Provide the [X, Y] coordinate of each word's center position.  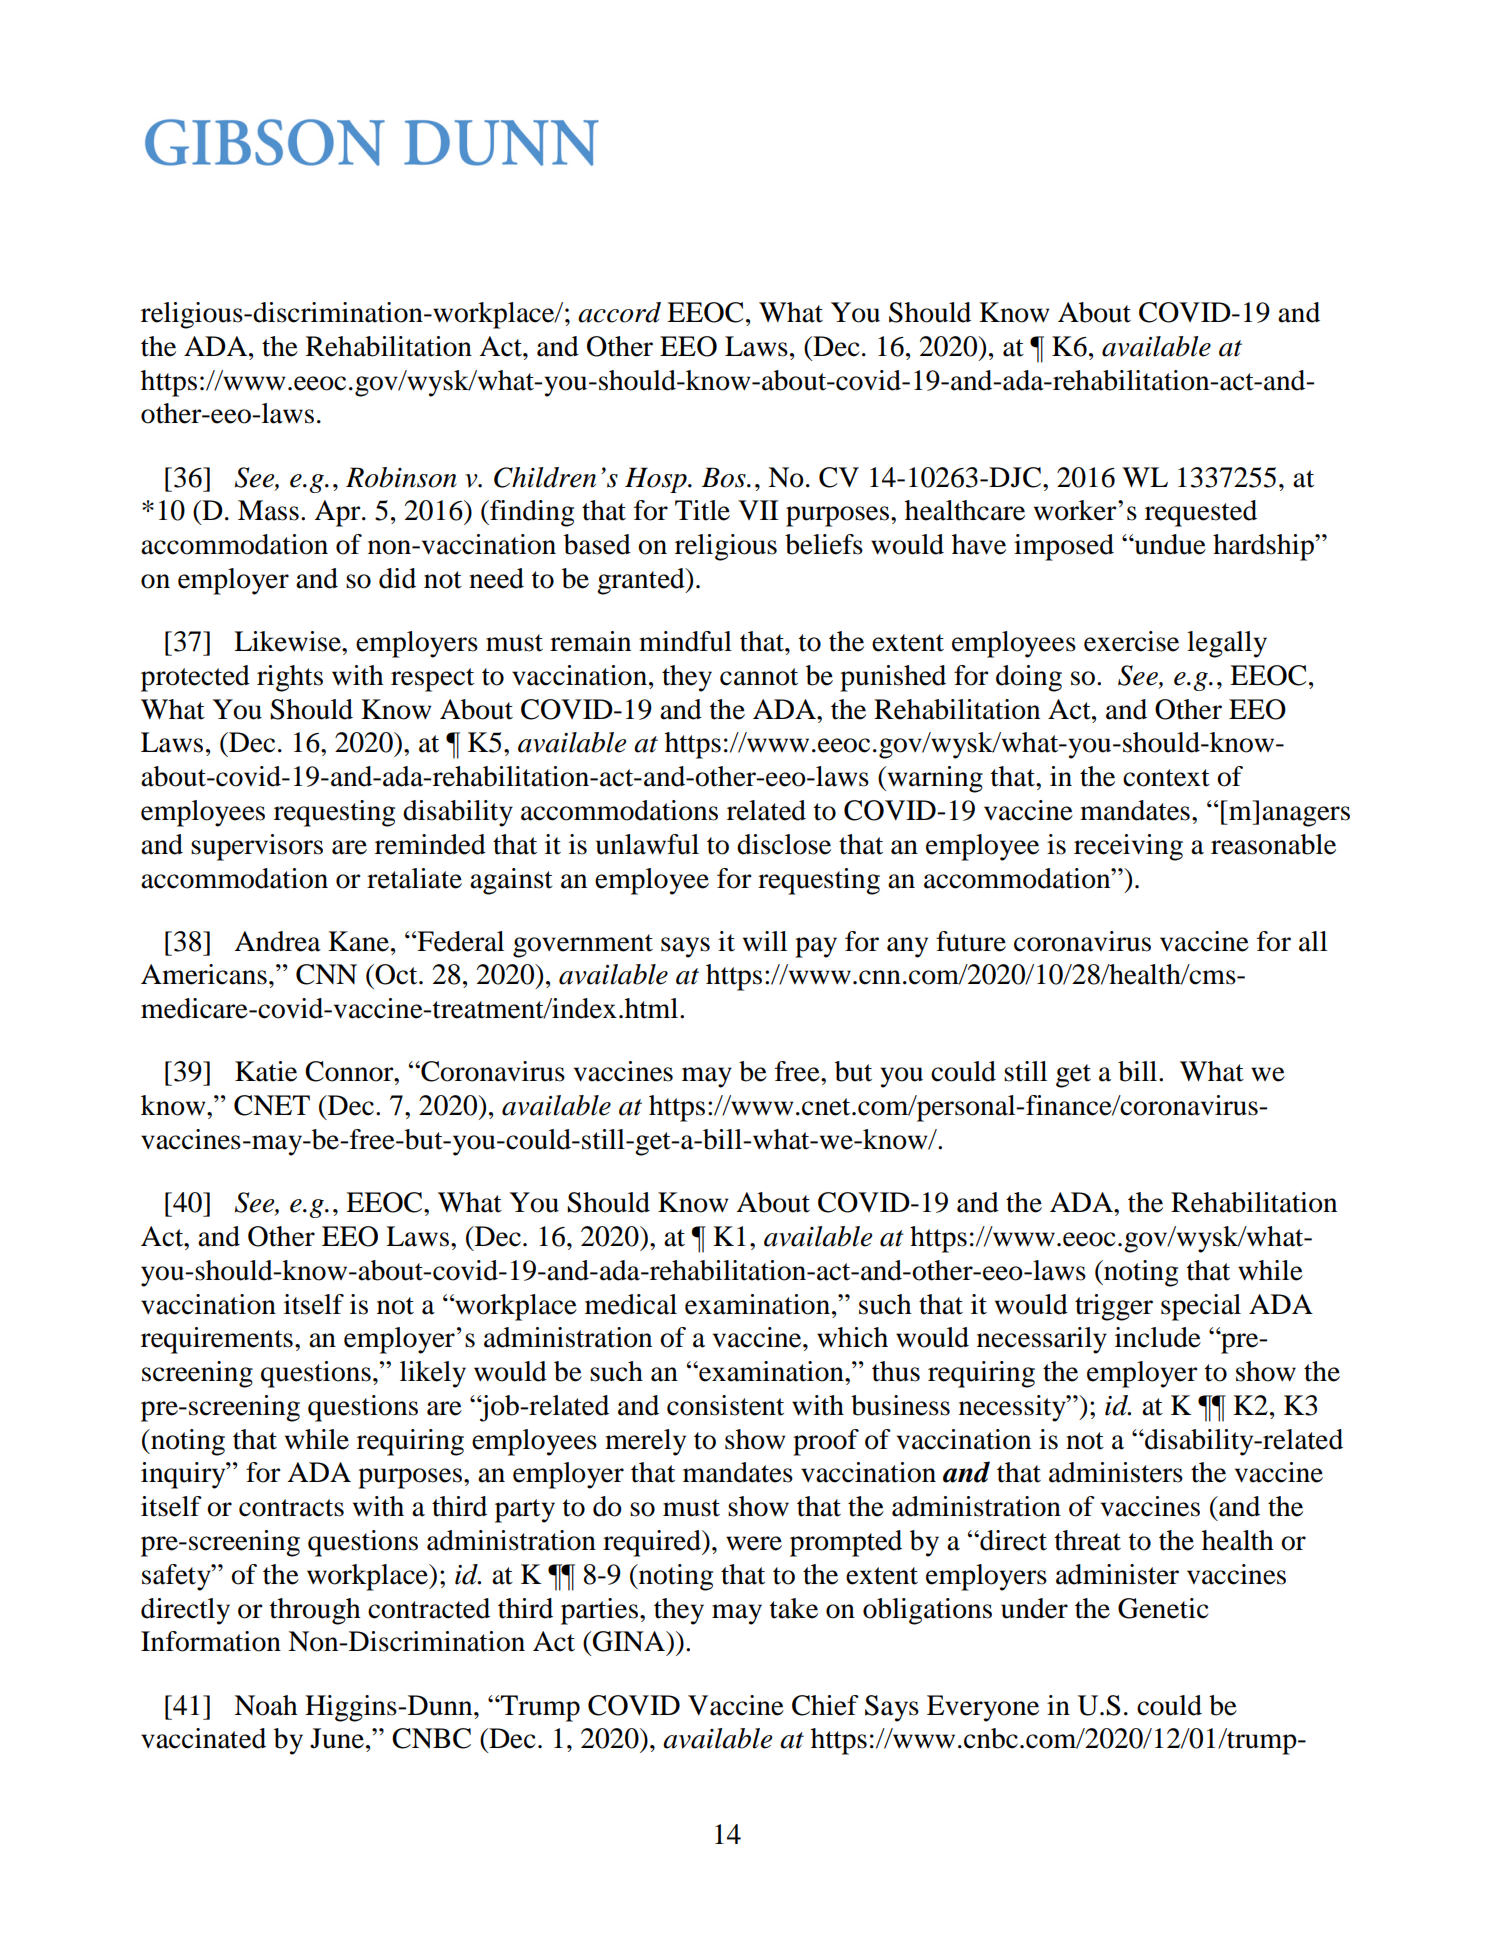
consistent [725, 1405]
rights [290, 678]
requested [1201, 513]
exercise [1131, 641]
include [1158, 1337]
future [971, 941]
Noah [265, 1705]
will [765, 941]
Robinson [401, 477]
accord [619, 312]
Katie [266, 1071]
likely [433, 1374]
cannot [759, 677]
